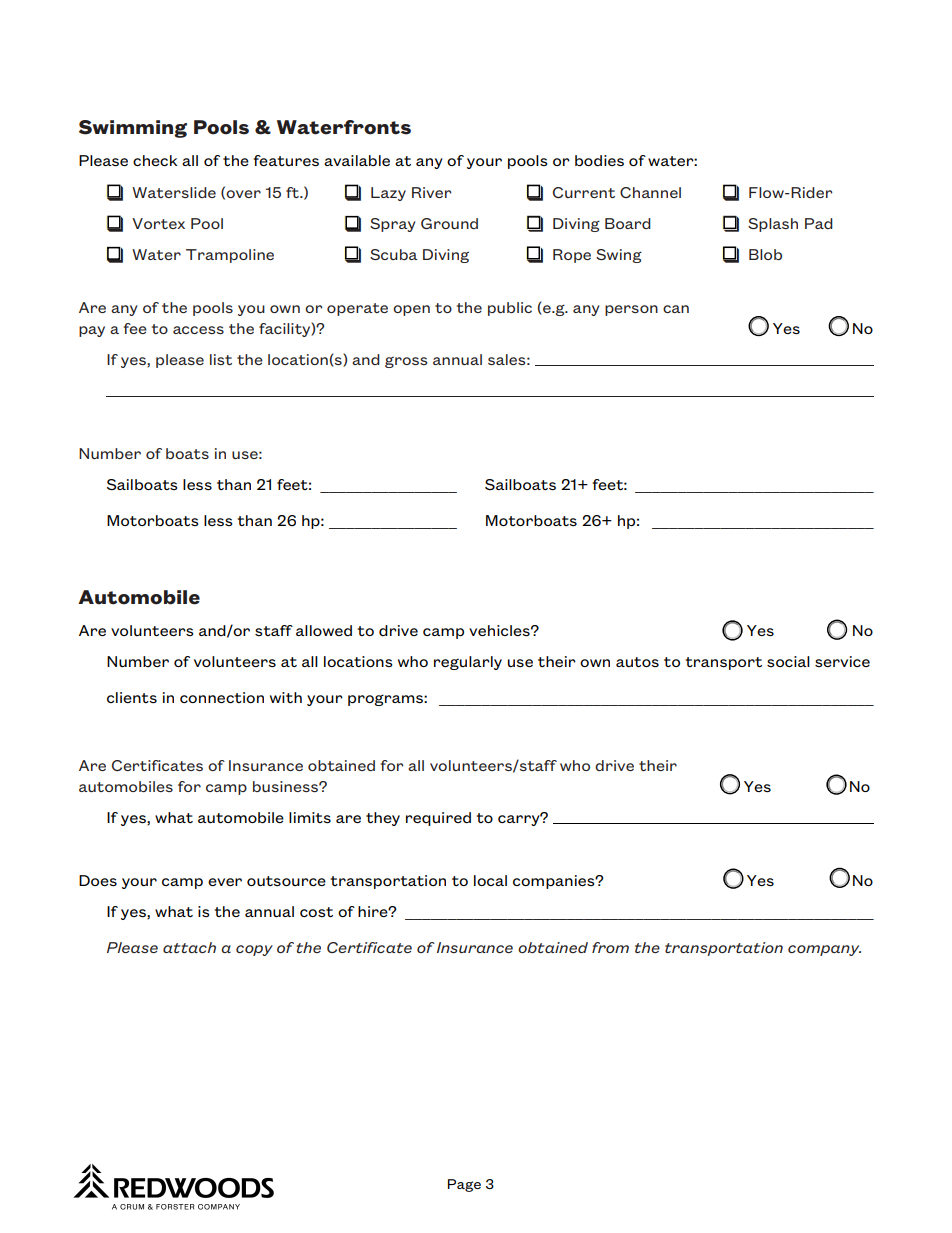  I want to click on check, so click(155, 160).
